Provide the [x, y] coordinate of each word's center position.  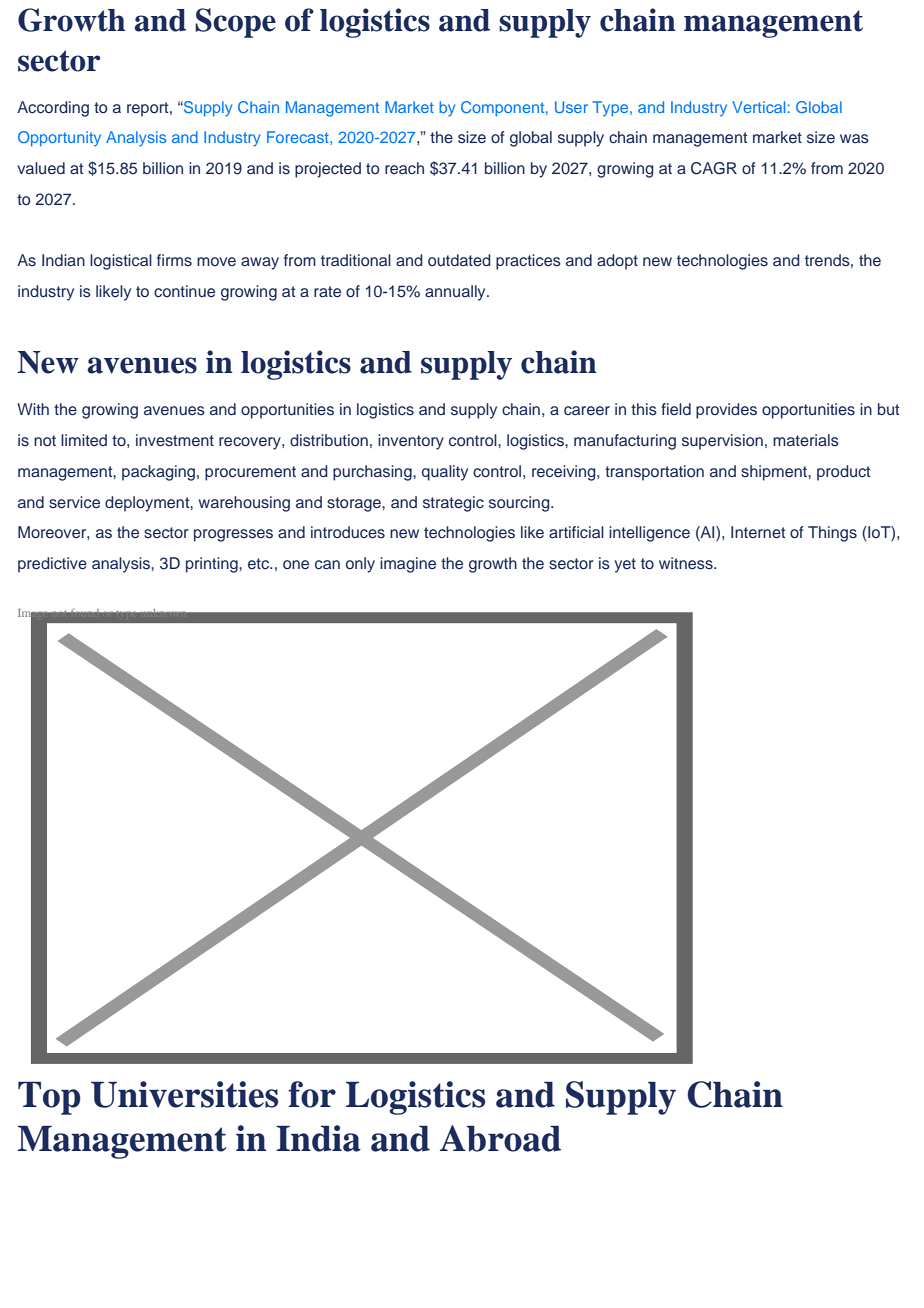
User [571, 107]
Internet [758, 532]
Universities [184, 1094]
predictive [52, 565]
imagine [408, 565]
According [53, 109]
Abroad [500, 1138]
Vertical [758, 107]
